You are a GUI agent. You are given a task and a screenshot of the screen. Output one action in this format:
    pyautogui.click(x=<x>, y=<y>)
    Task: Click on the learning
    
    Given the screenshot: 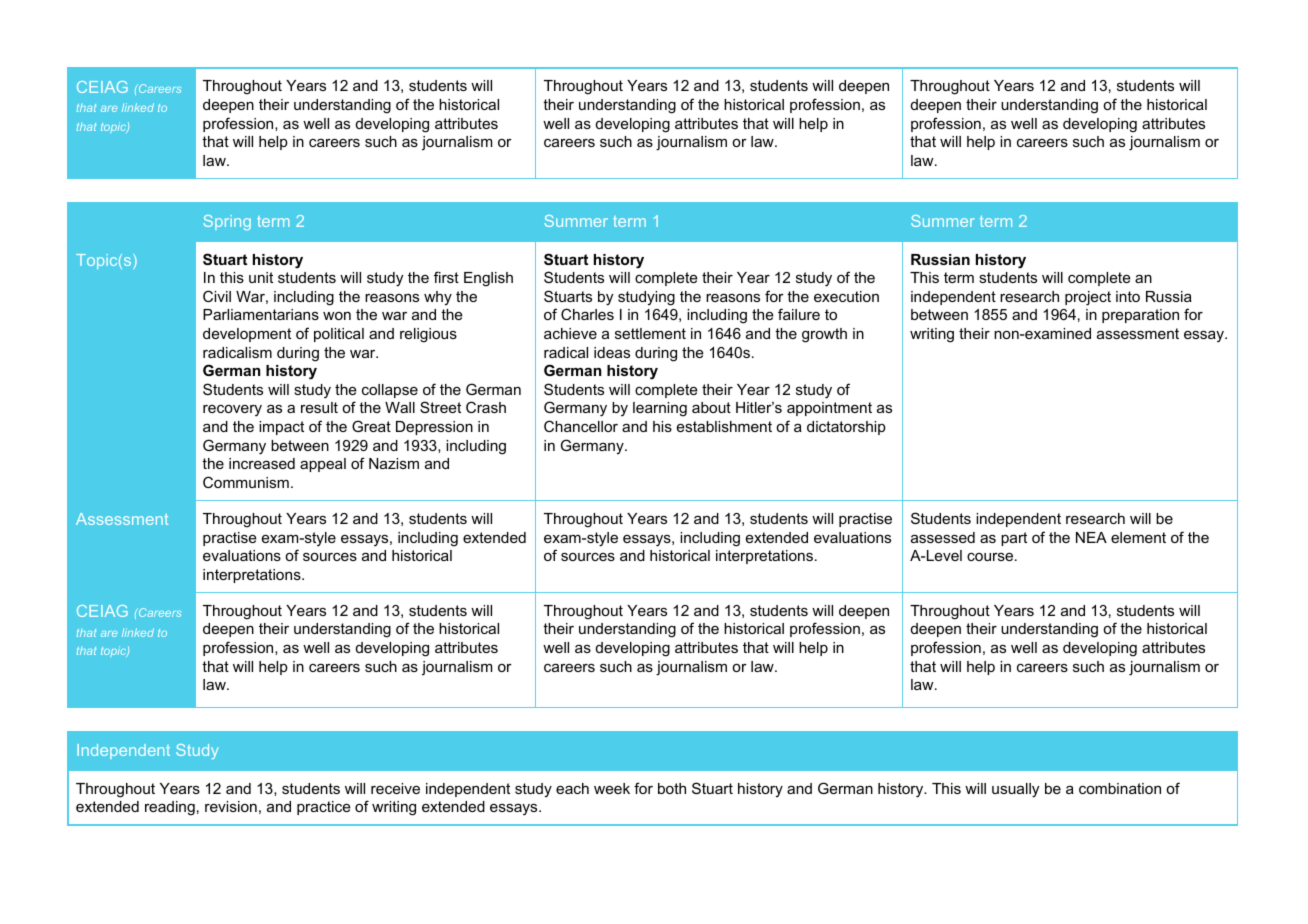 What is the action you would take?
    pyautogui.click(x=660, y=409)
